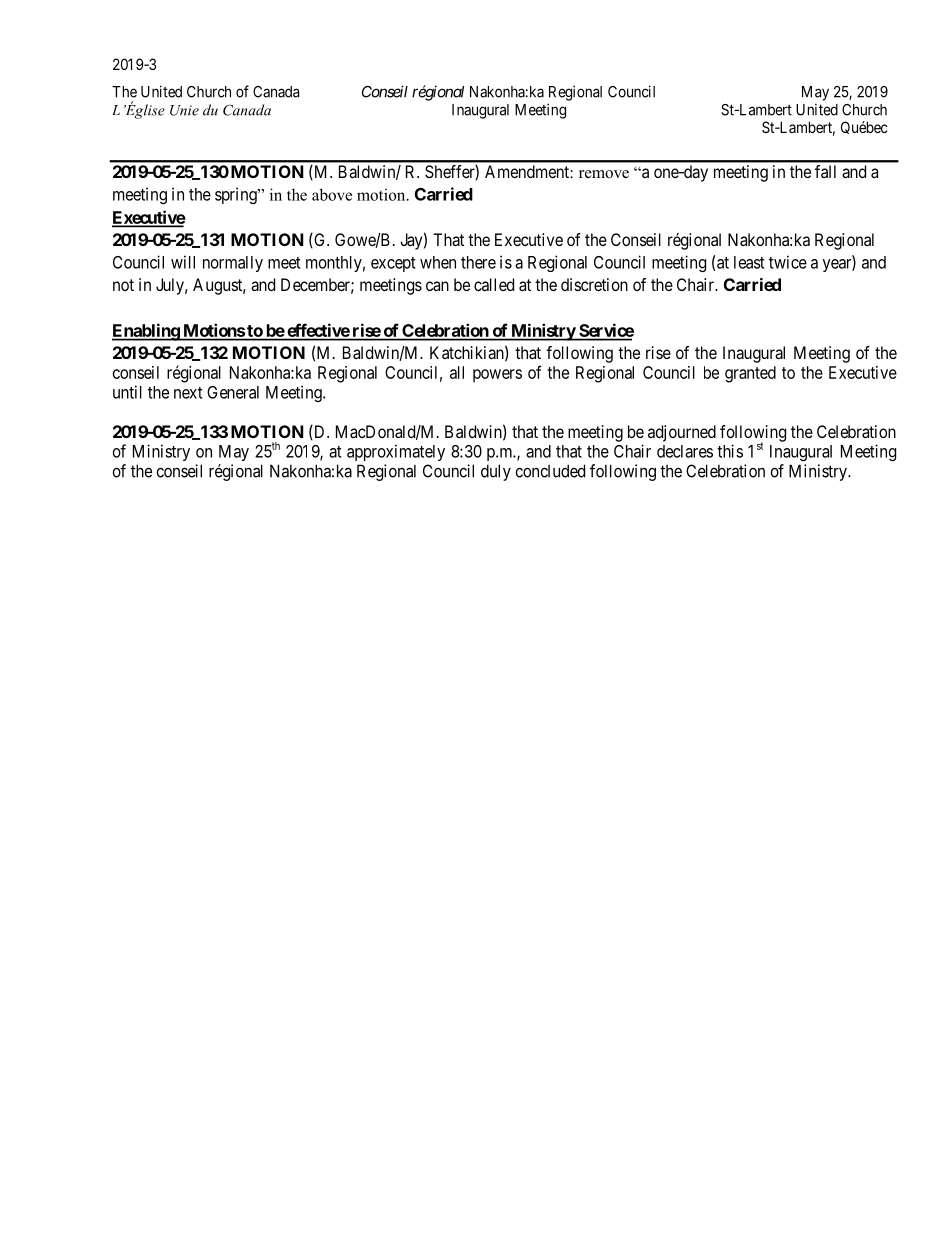 The width and height of the page is (952, 1233). What do you see at coordinates (604, 174) in the page?
I see `remove` at bounding box center [604, 174].
